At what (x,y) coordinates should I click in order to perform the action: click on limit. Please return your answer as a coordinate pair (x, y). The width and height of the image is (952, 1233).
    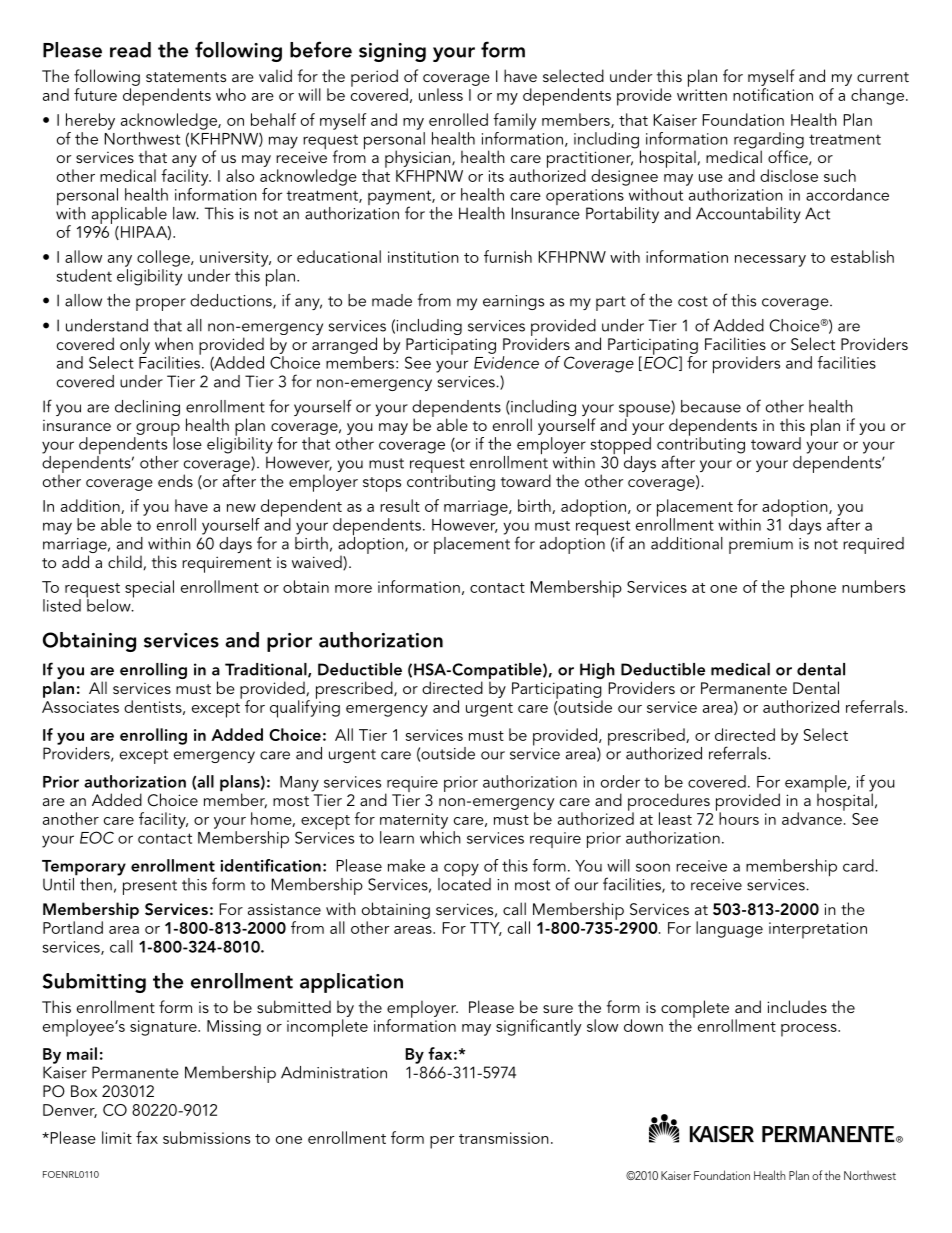
    Looking at the image, I should click on (117, 1137).
